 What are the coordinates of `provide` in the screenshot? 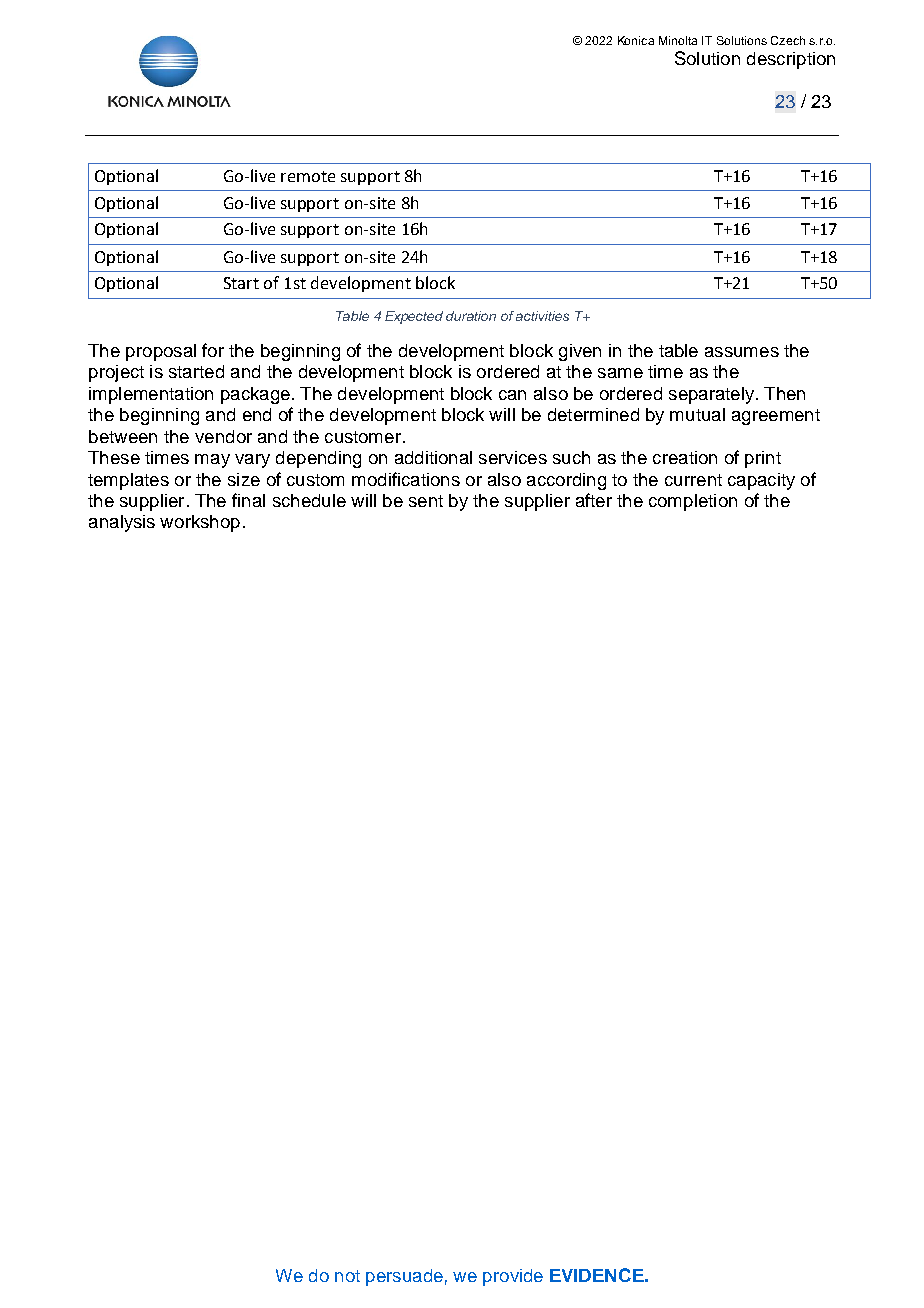 It's located at (513, 1277).
